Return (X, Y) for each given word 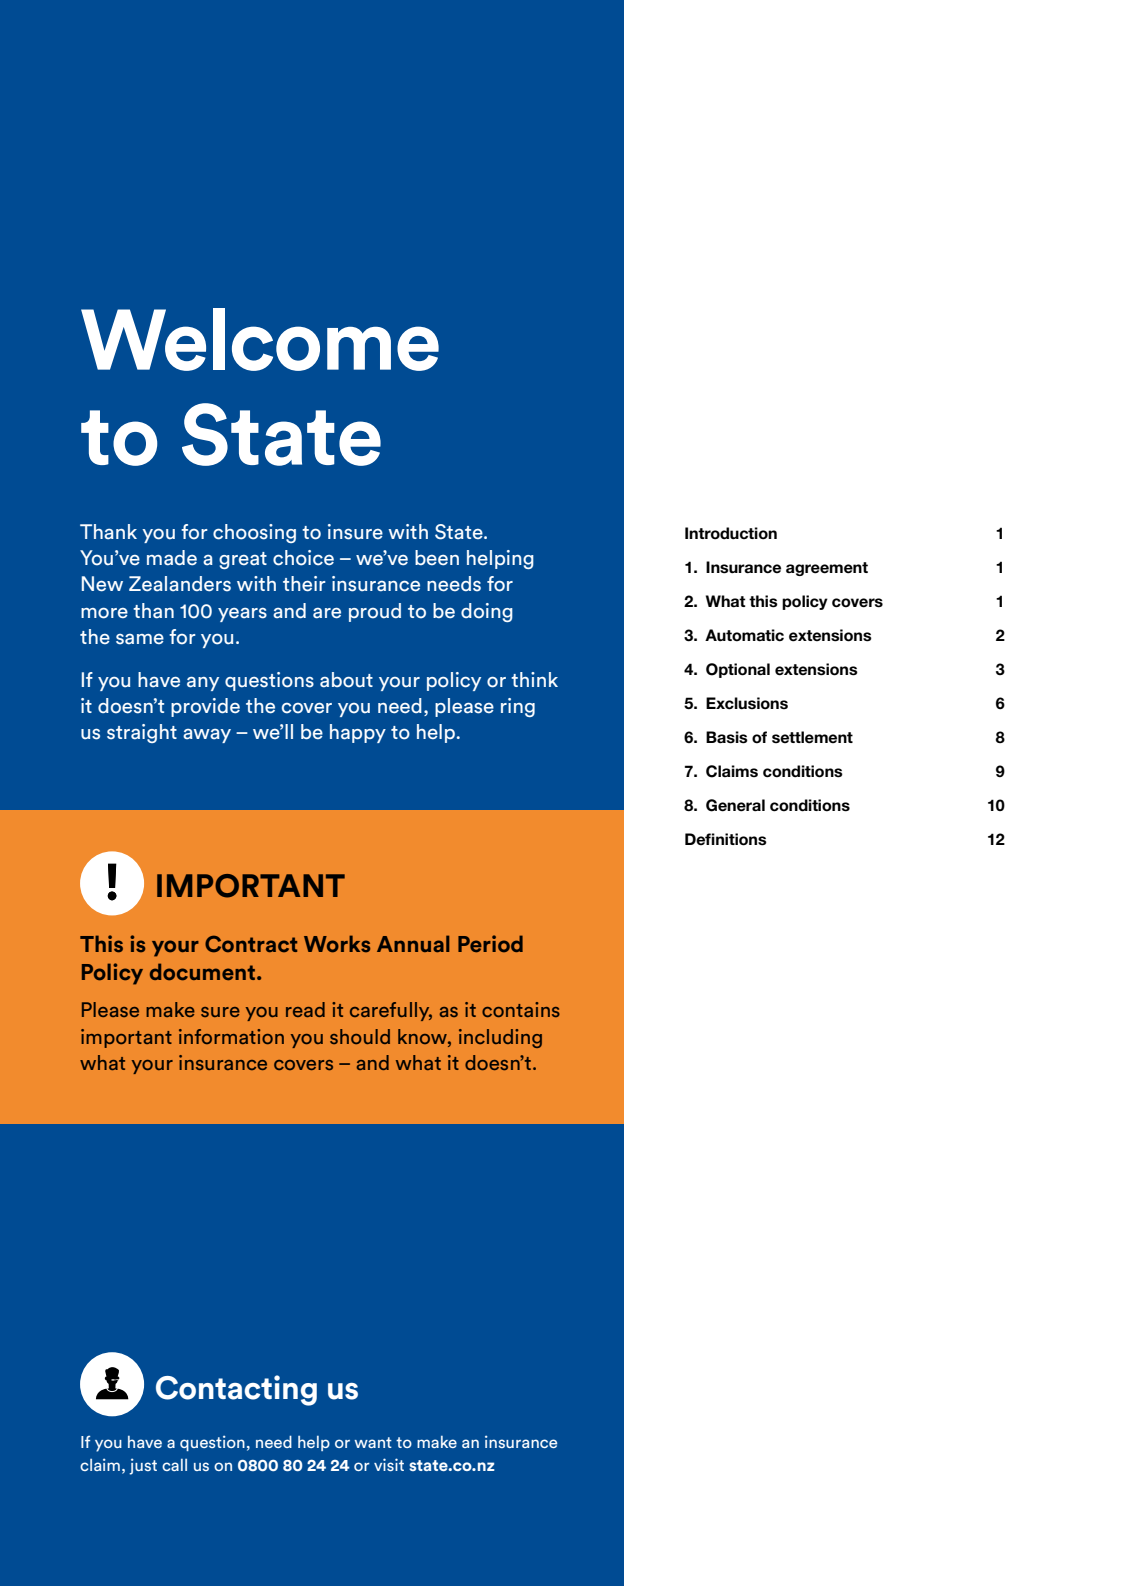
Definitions (726, 839)
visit (389, 1464)
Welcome (260, 339)
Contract (251, 944)
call (174, 1465)
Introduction (731, 533)
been (437, 558)
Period (490, 944)
